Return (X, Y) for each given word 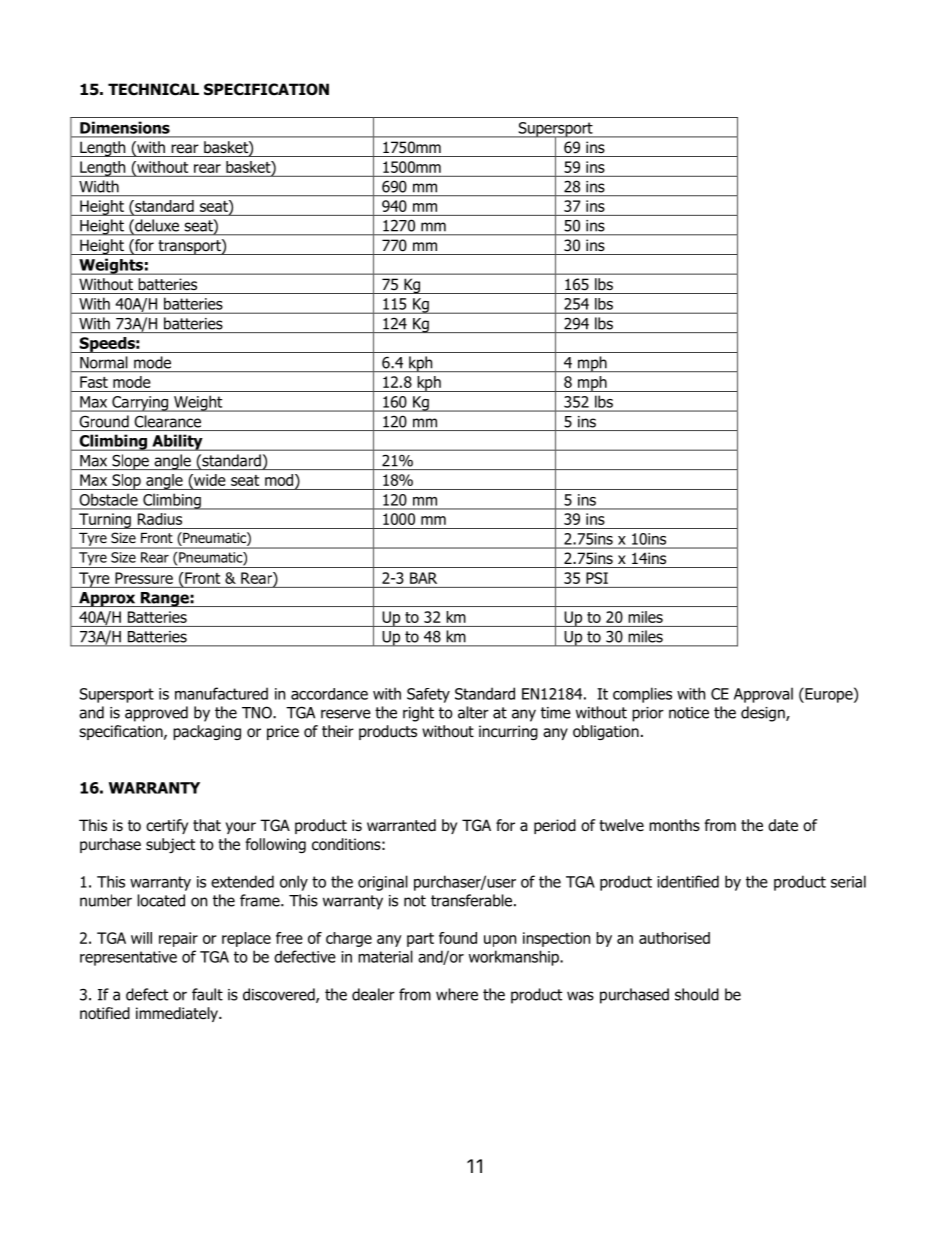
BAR (423, 578)
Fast (94, 382)
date (783, 825)
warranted (401, 825)
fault (207, 994)
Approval (763, 695)
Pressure (144, 578)
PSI (597, 578)
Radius (160, 519)
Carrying (140, 404)
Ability (177, 442)
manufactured (221, 693)
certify (167, 826)
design (764, 714)
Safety (428, 695)
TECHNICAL (153, 89)
